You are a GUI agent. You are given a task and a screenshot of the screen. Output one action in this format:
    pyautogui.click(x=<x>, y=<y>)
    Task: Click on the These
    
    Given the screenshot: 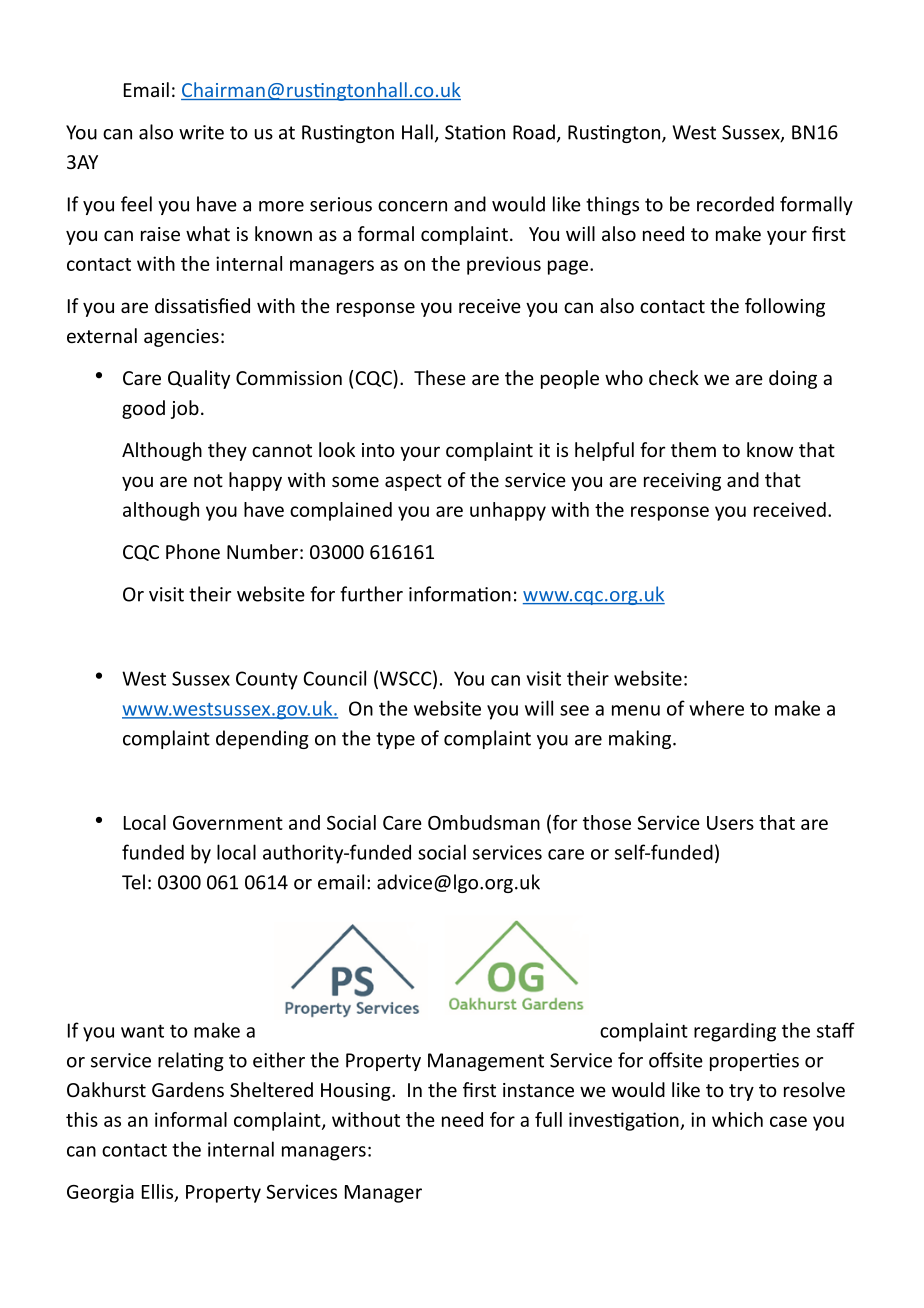 What is the action you would take?
    pyautogui.click(x=440, y=377)
